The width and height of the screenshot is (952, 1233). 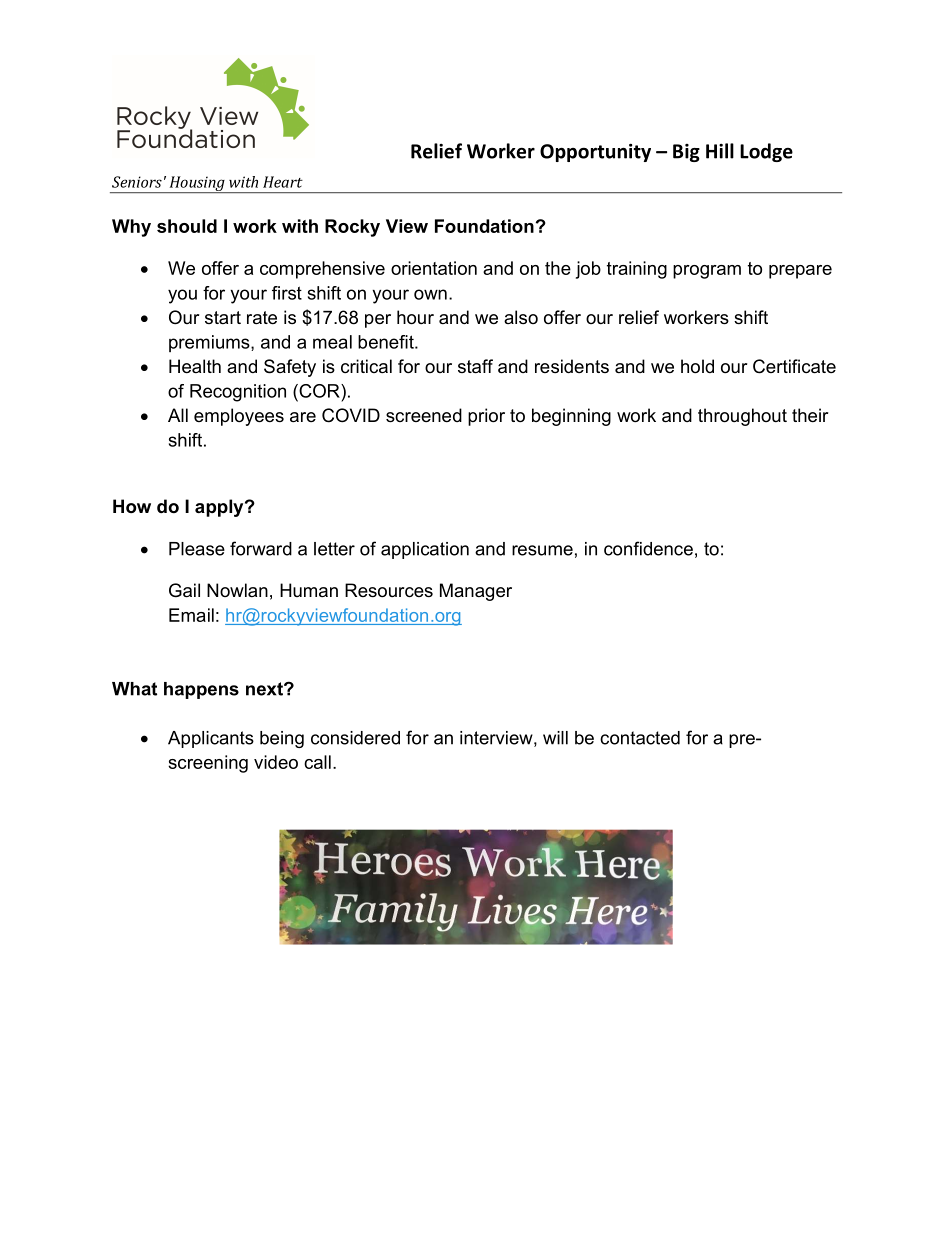 I want to click on contacted, so click(x=640, y=738).
